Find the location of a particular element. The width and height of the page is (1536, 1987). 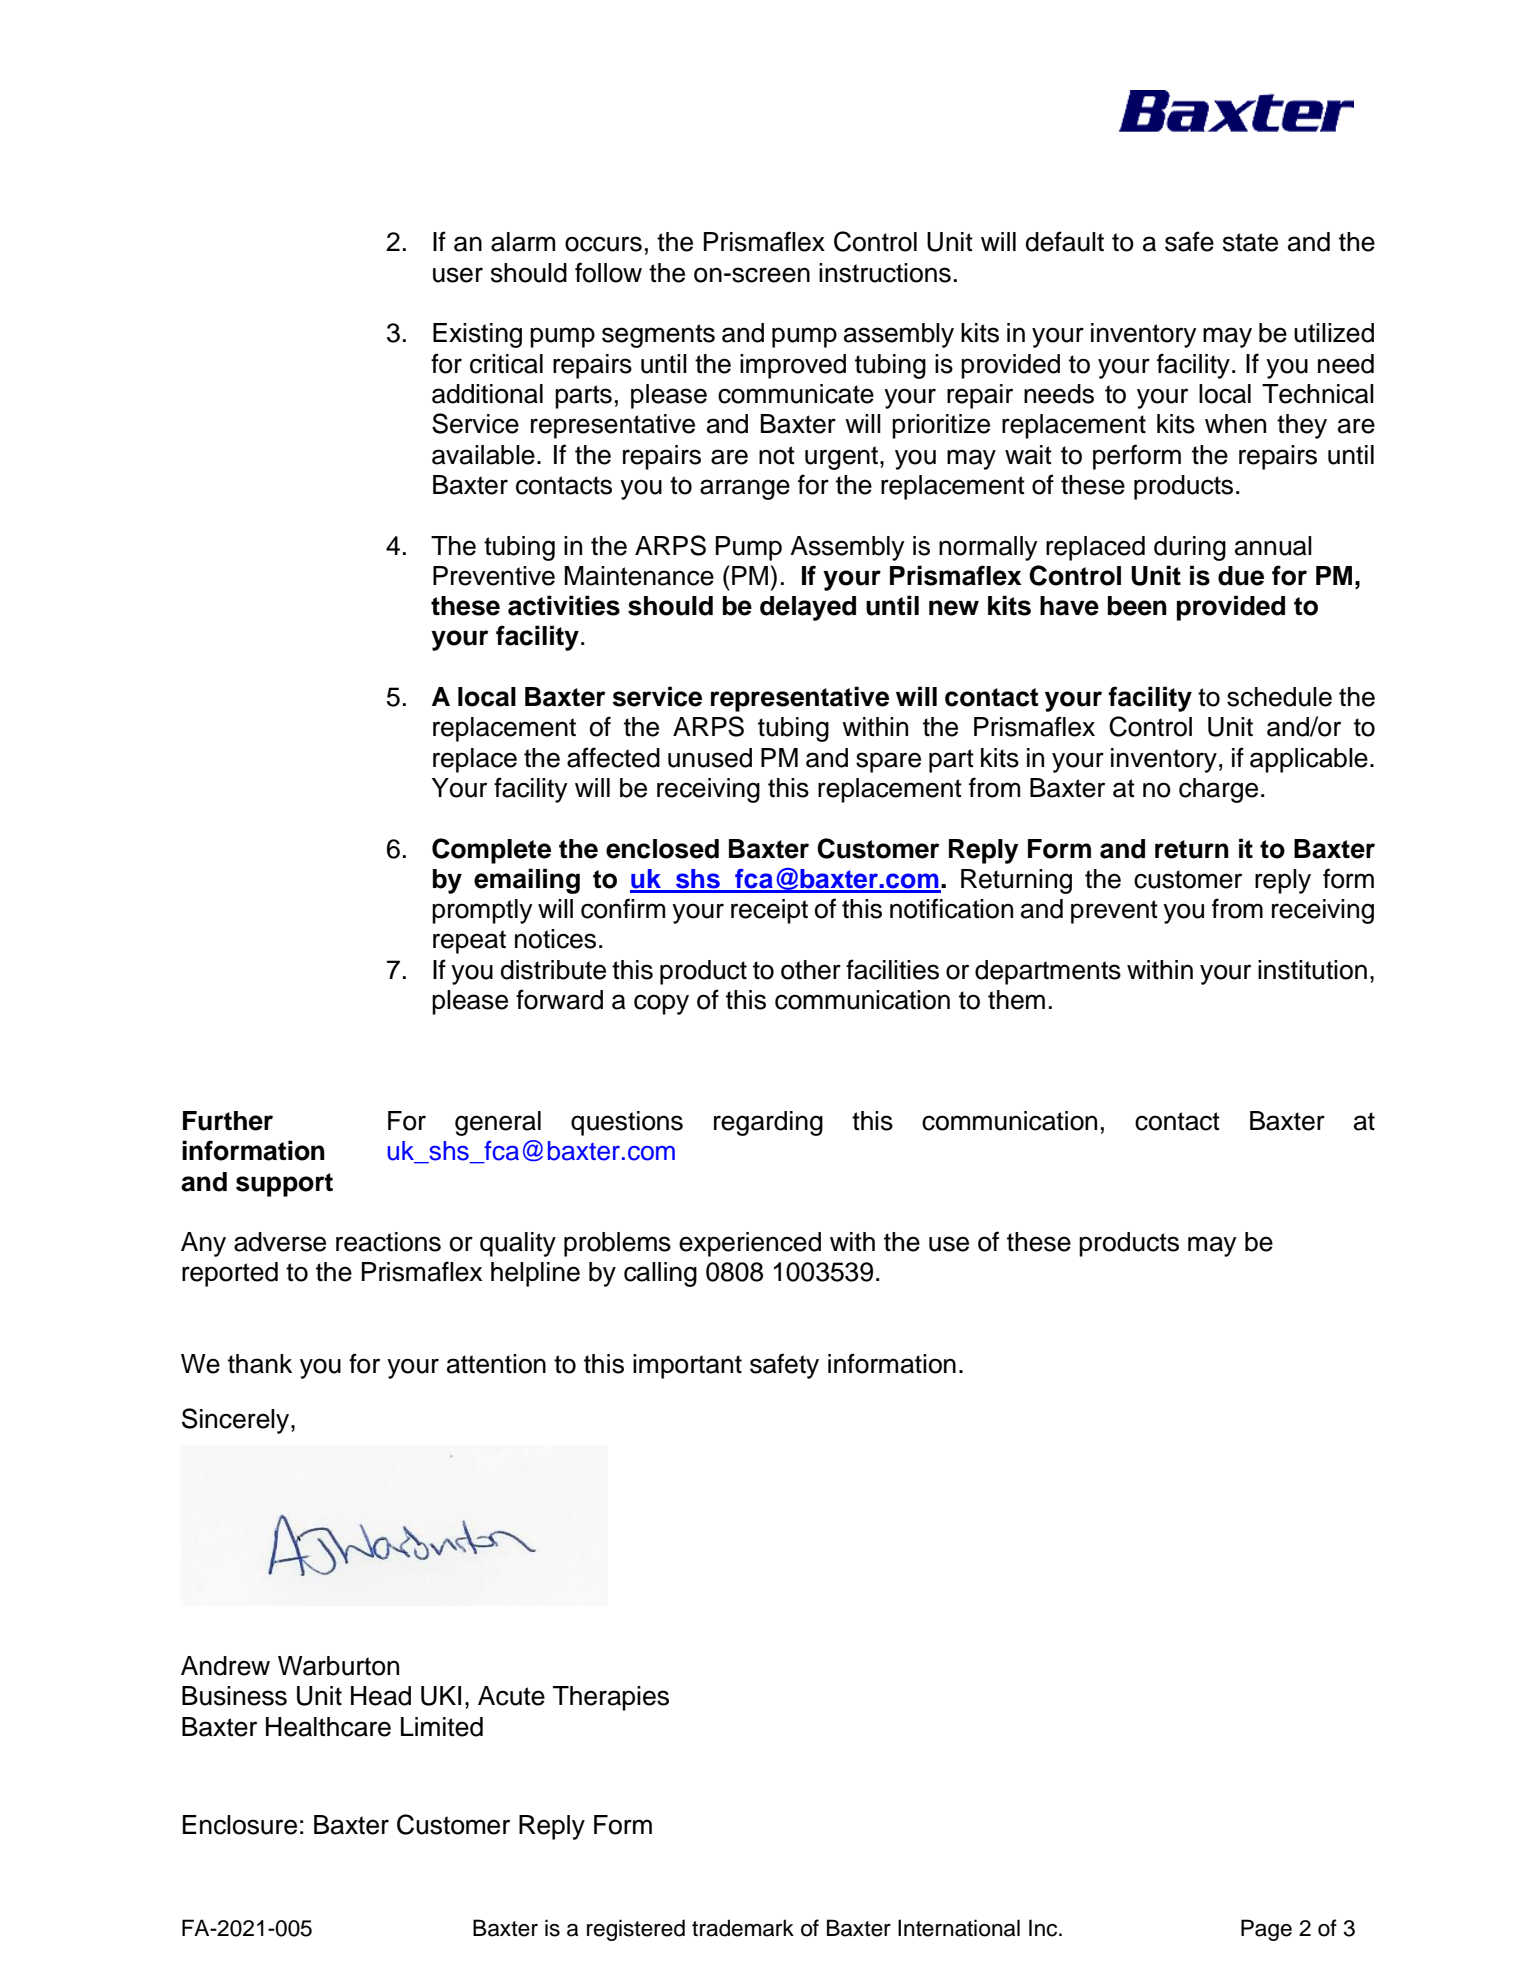

user is located at coordinates (458, 275).
